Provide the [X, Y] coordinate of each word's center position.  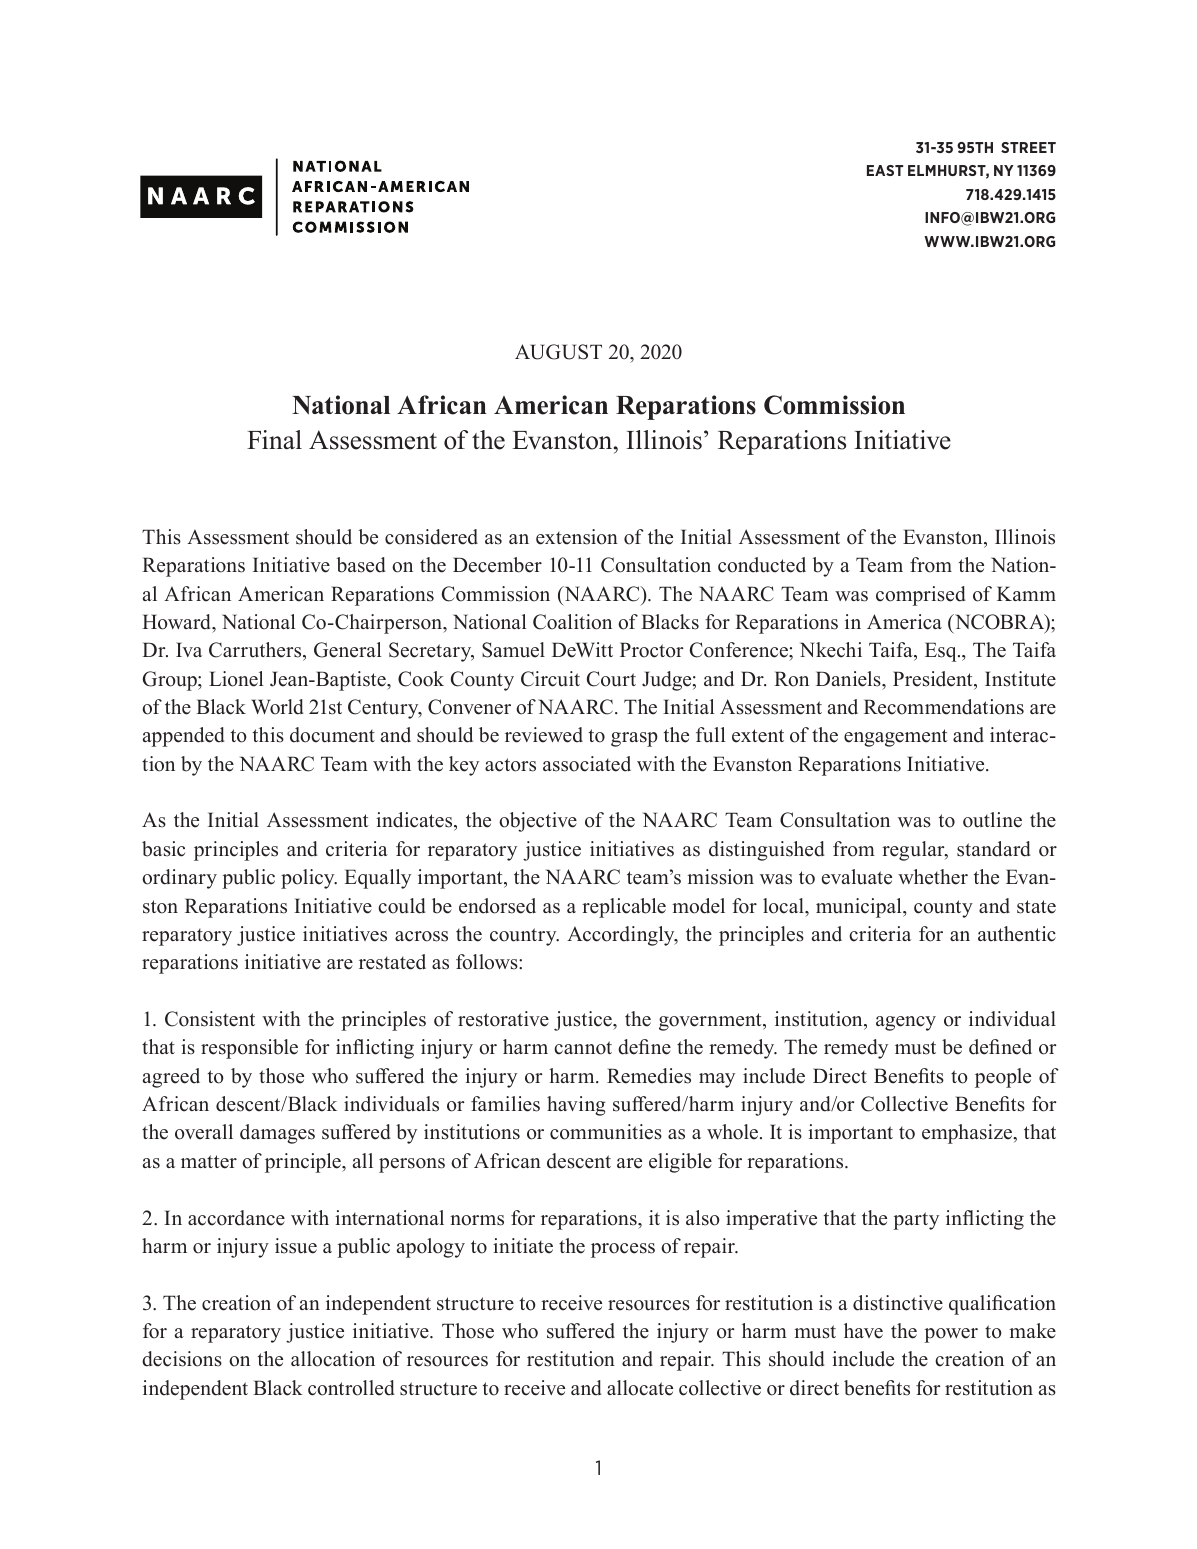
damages [277, 1134]
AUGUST [558, 352]
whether [933, 877]
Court [611, 679]
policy [309, 879]
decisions [182, 1359]
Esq [942, 652]
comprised [921, 596]
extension [577, 537]
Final [274, 439]
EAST [885, 170]
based [361, 565]
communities [606, 1132]
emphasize [968, 1134]
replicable [624, 908]
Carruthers [256, 651]
